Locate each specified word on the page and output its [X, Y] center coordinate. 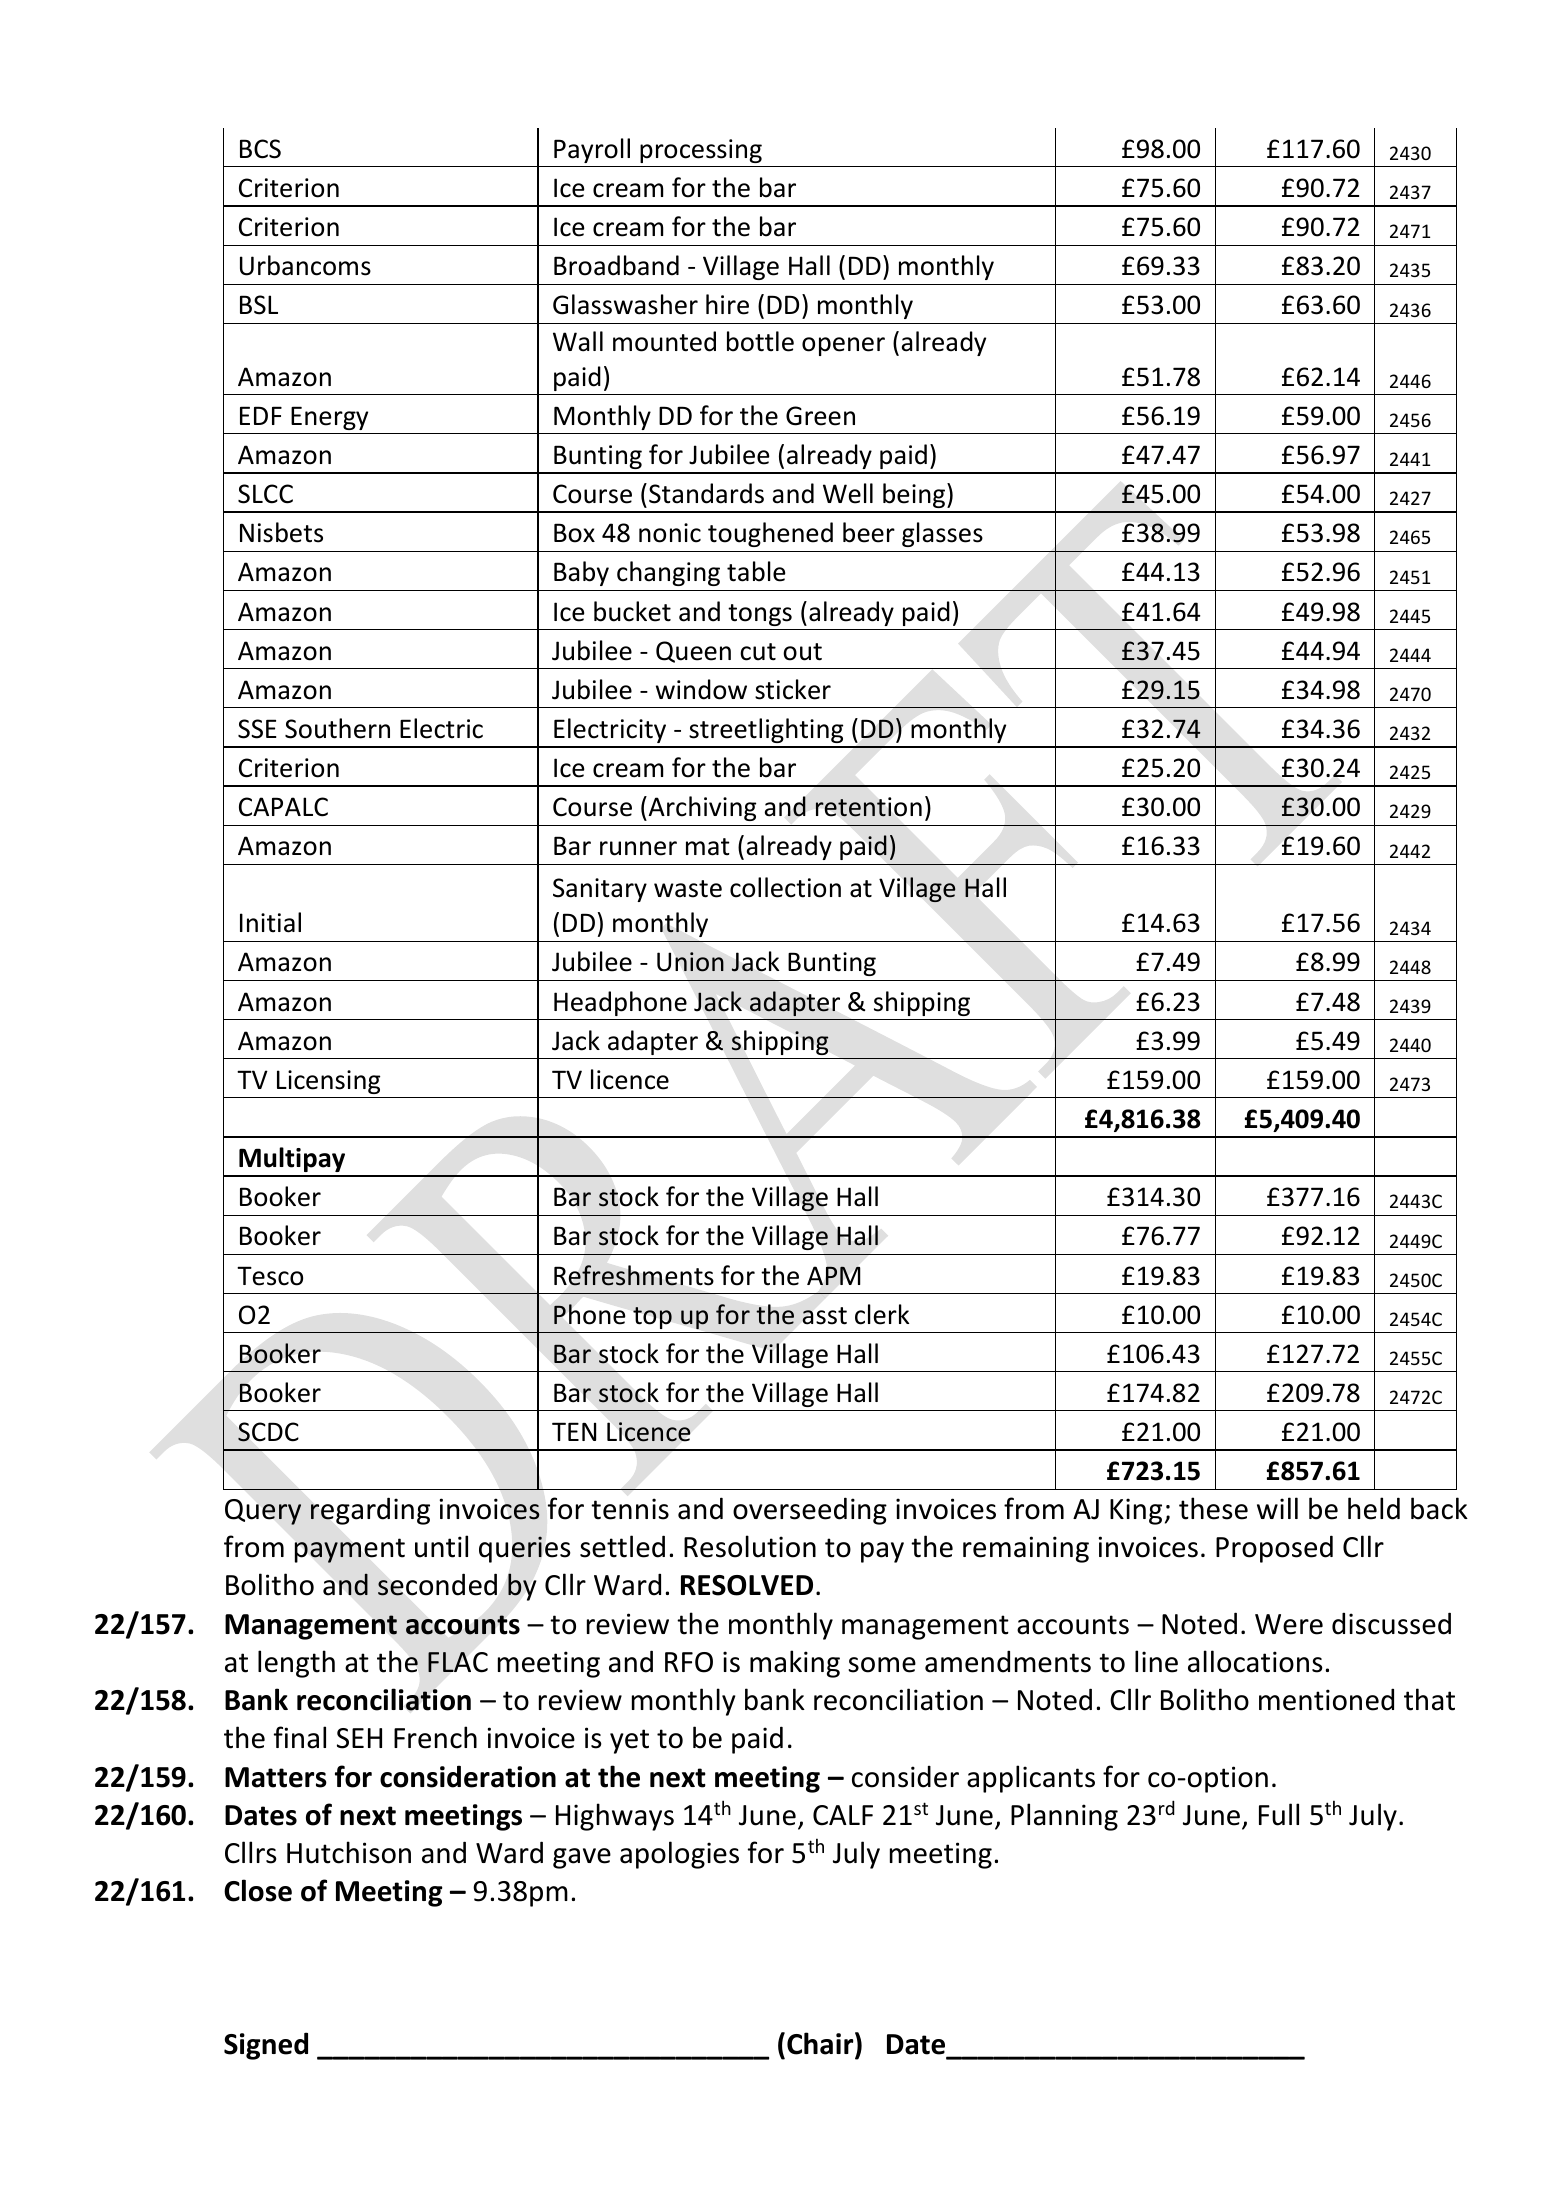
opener [843, 346]
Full [1279, 1814]
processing [701, 151]
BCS [260, 149]
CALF [843, 1815]
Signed [266, 2046]
